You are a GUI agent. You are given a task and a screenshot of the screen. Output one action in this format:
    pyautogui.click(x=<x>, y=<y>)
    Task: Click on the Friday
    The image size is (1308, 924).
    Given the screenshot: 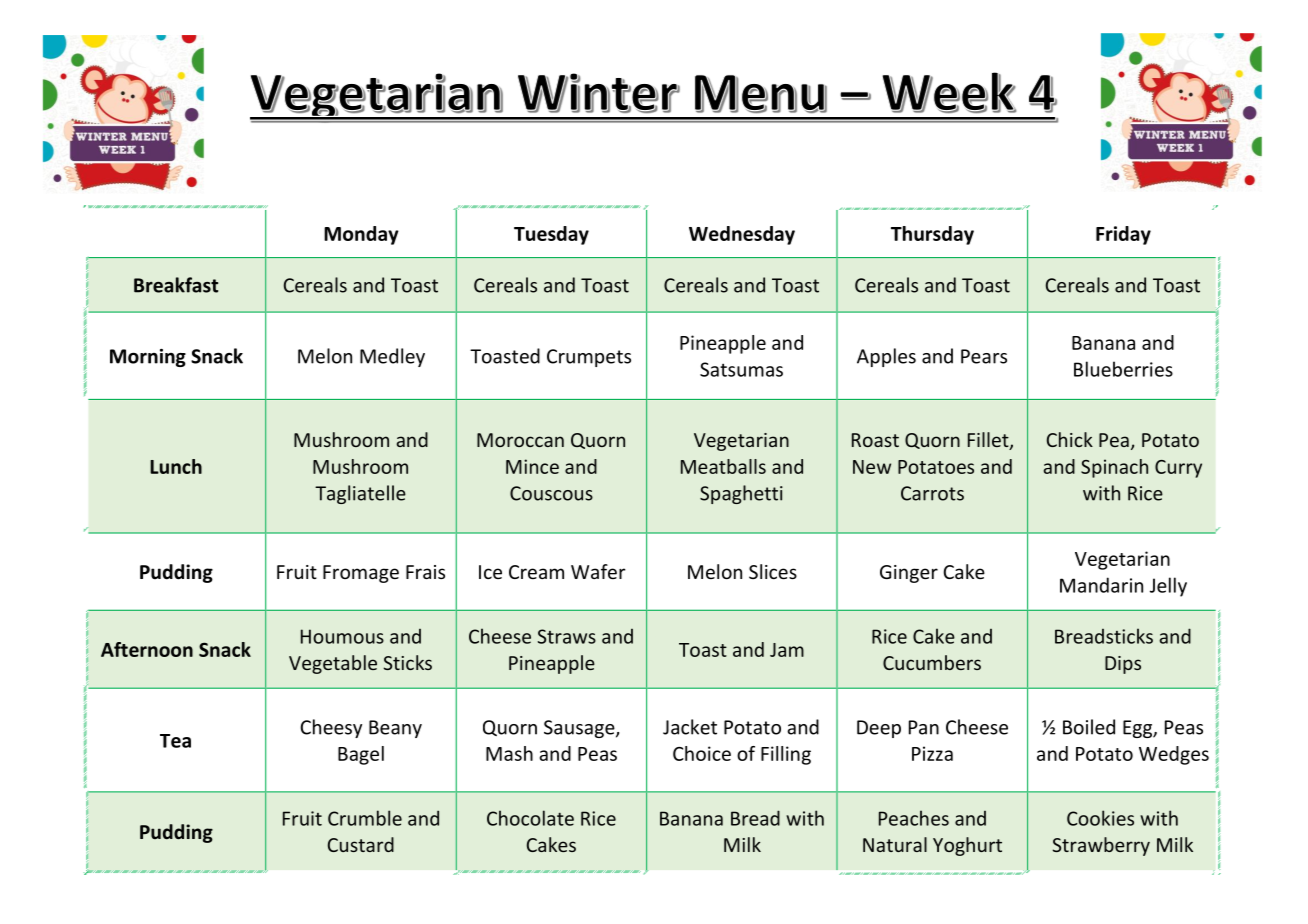 What is the action you would take?
    pyautogui.click(x=1123, y=235)
